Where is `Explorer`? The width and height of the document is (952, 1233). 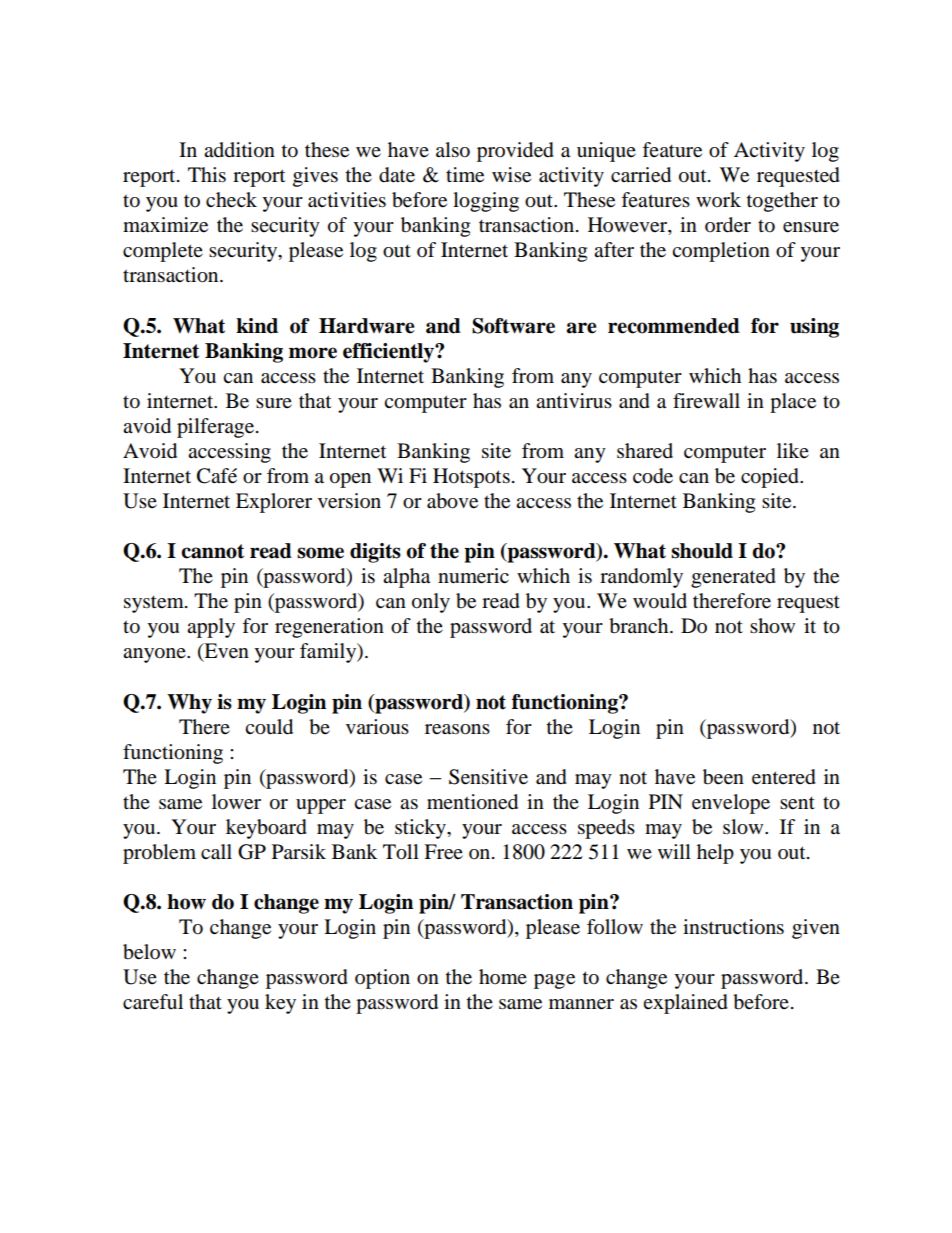
Explorer is located at coordinates (274, 503).
